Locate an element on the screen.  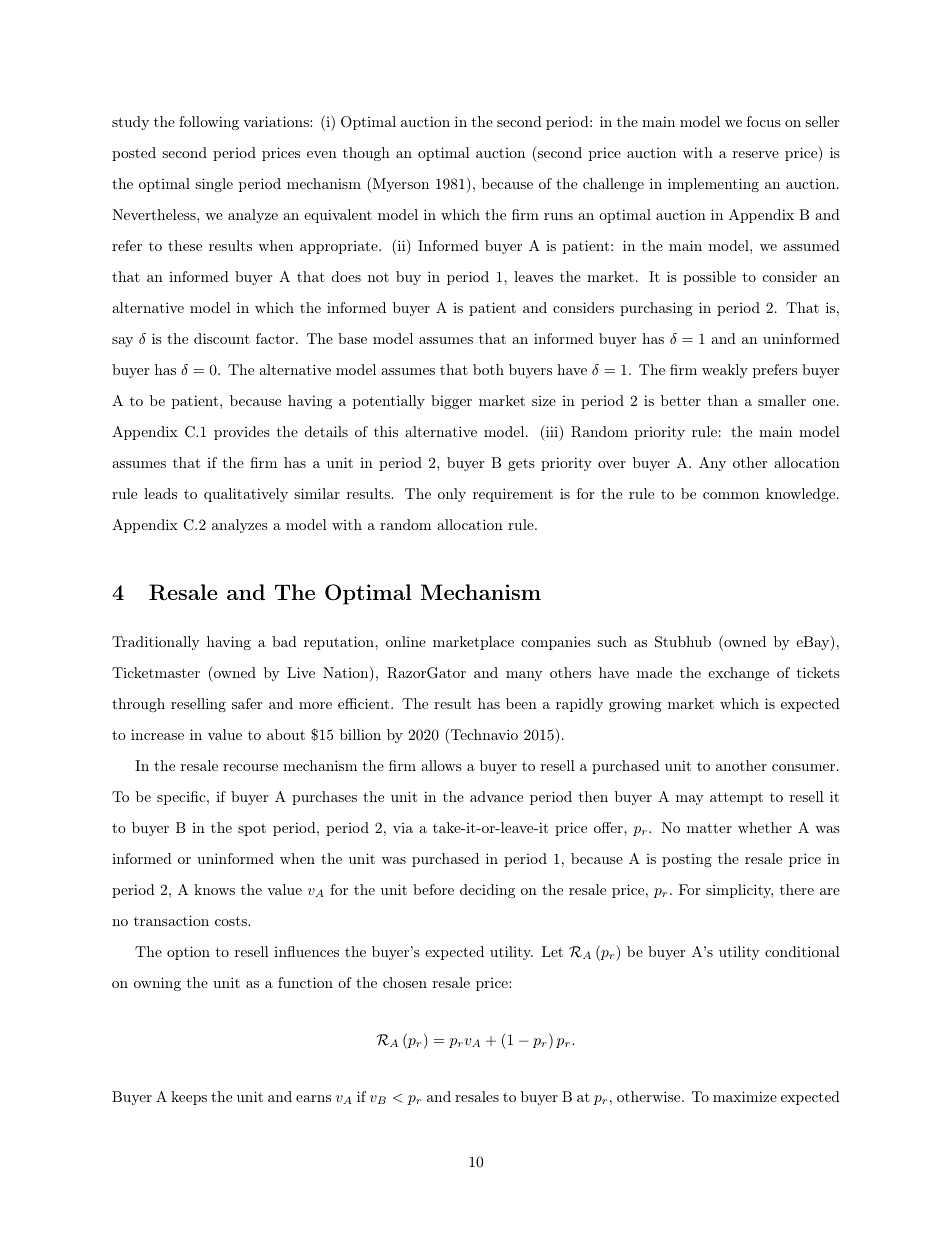
chosen is located at coordinates (405, 982).
